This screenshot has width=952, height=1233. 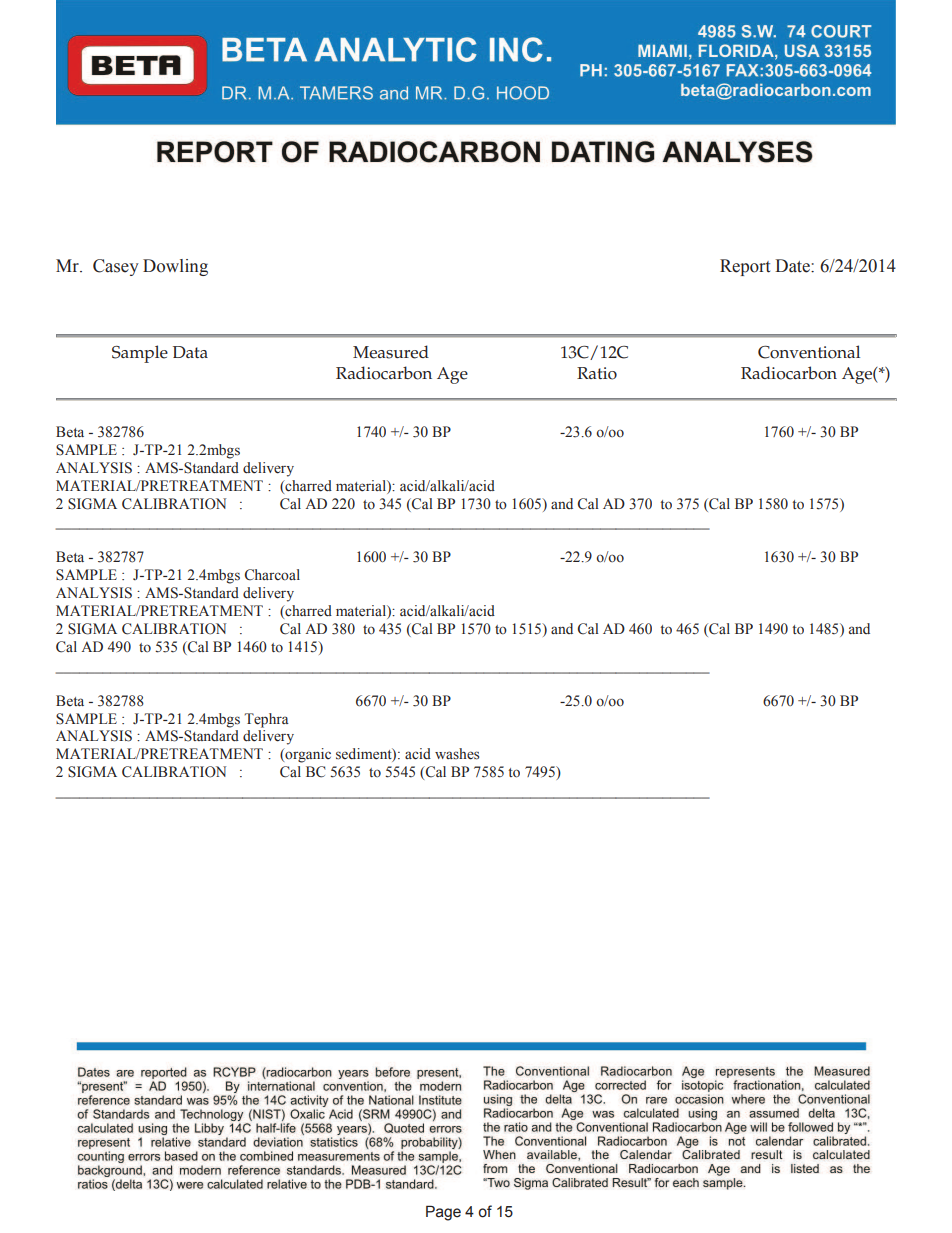 I want to click on Measured, so click(x=391, y=352).
